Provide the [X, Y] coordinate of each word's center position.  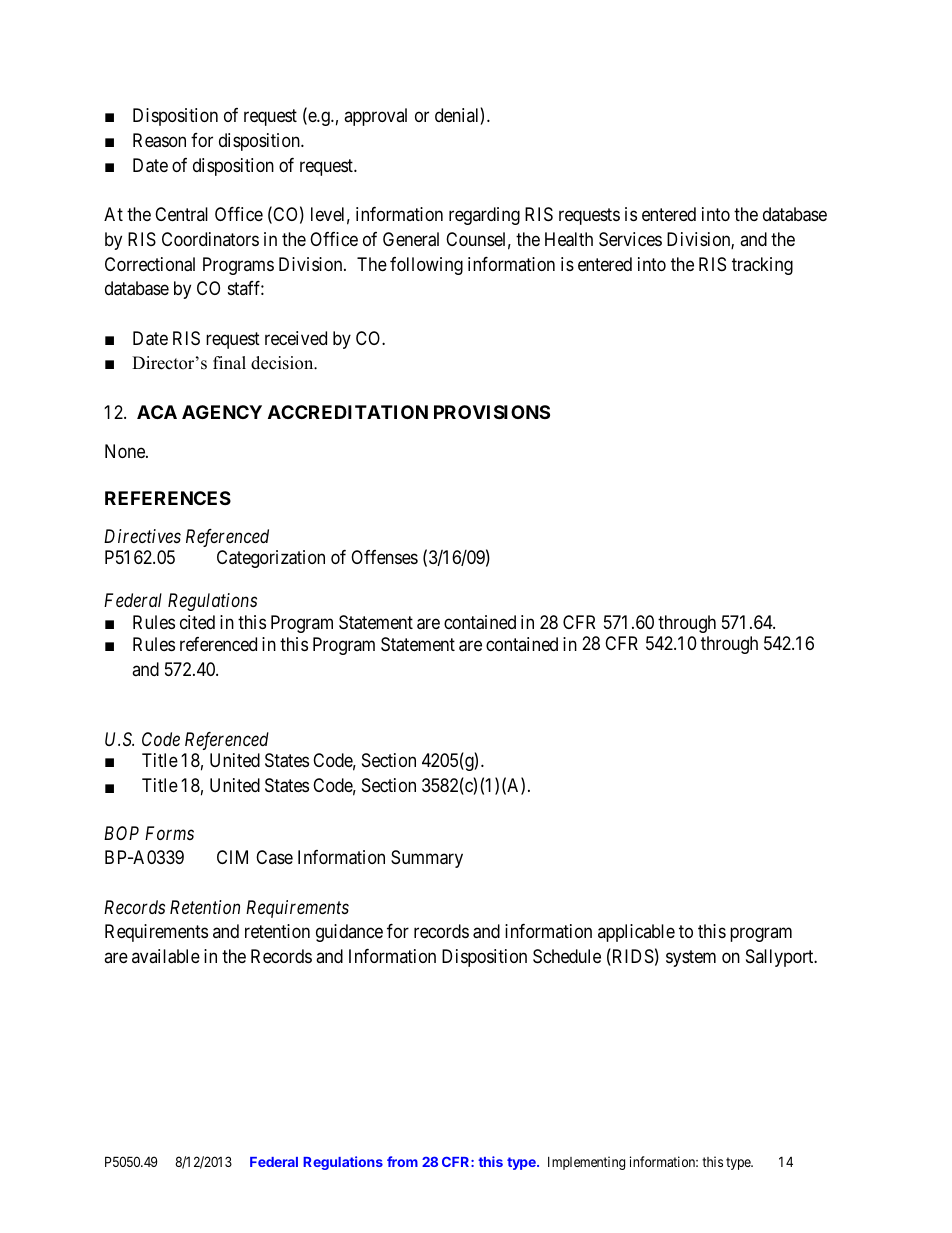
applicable [636, 933]
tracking [762, 266]
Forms [169, 833]
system [691, 958]
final [229, 362]
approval [375, 117]
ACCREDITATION [348, 412]
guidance [349, 933]
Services [630, 239]
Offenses [384, 557]
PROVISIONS [492, 412]
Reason [159, 140]
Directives [142, 536]
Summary [427, 859]
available [166, 956]
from [402, 1161]
